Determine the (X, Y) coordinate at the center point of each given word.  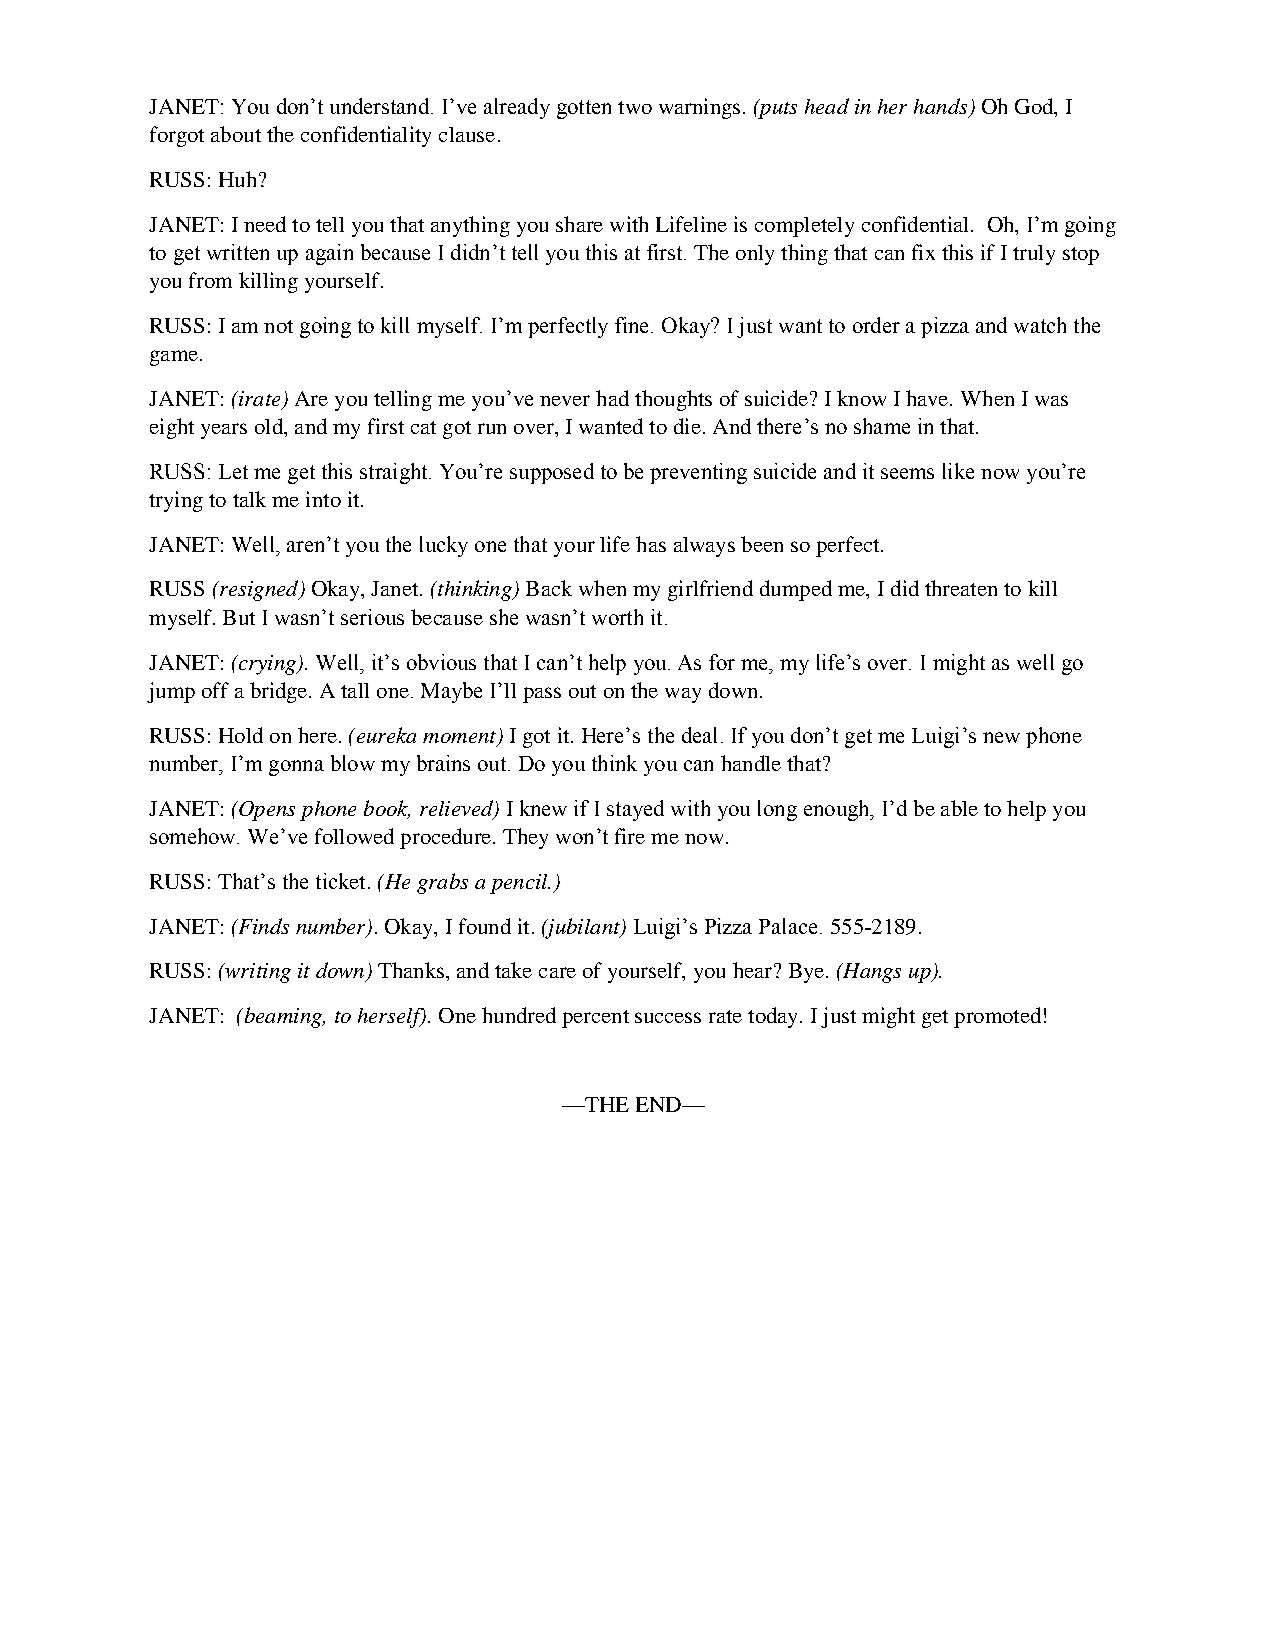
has (651, 544)
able (959, 808)
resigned (259, 590)
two (635, 107)
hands (940, 106)
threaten (961, 588)
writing (257, 973)
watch (1040, 325)
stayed (635, 810)
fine (633, 325)
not (278, 326)
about (236, 134)
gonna (296, 768)
